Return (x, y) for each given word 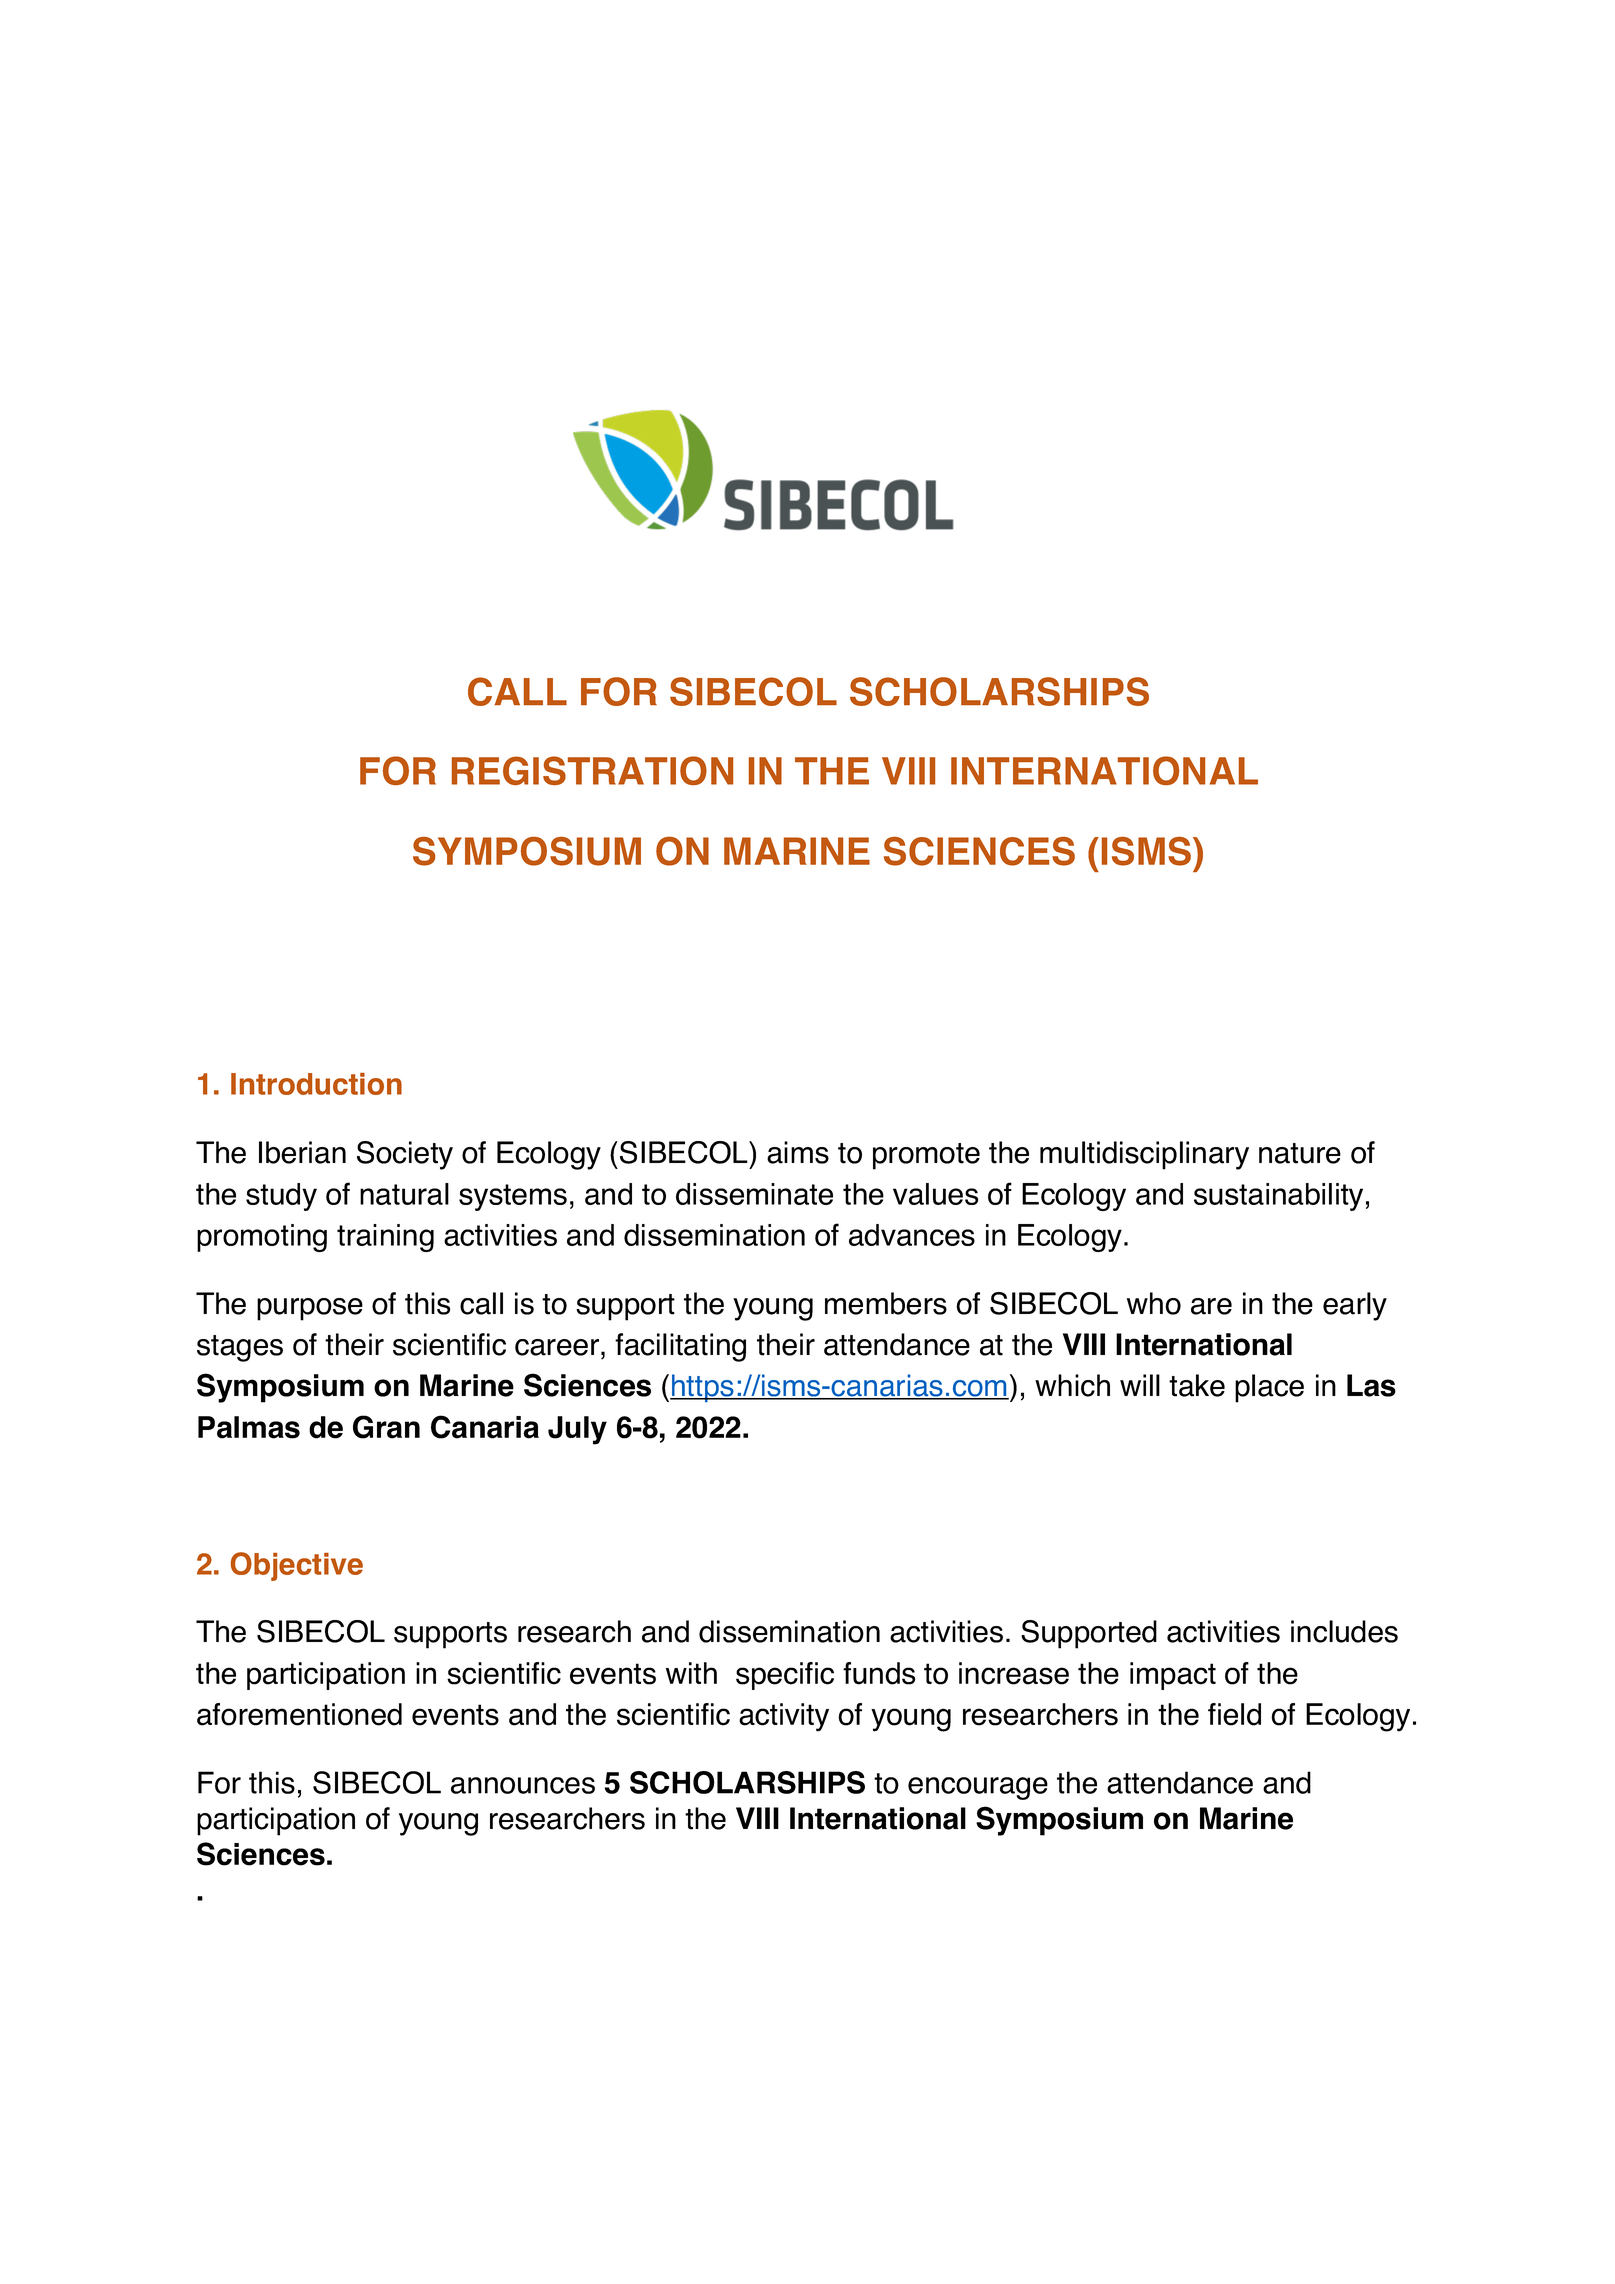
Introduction (316, 1084)
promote (926, 1156)
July (577, 1430)
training (385, 1238)
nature (1300, 1153)
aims (798, 1152)
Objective (297, 1566)
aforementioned (299, 1714)
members (886, 1303)
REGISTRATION (592, 770)
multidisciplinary (1144, 1155)
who (1154, 1303)
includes (1344, 1631)
